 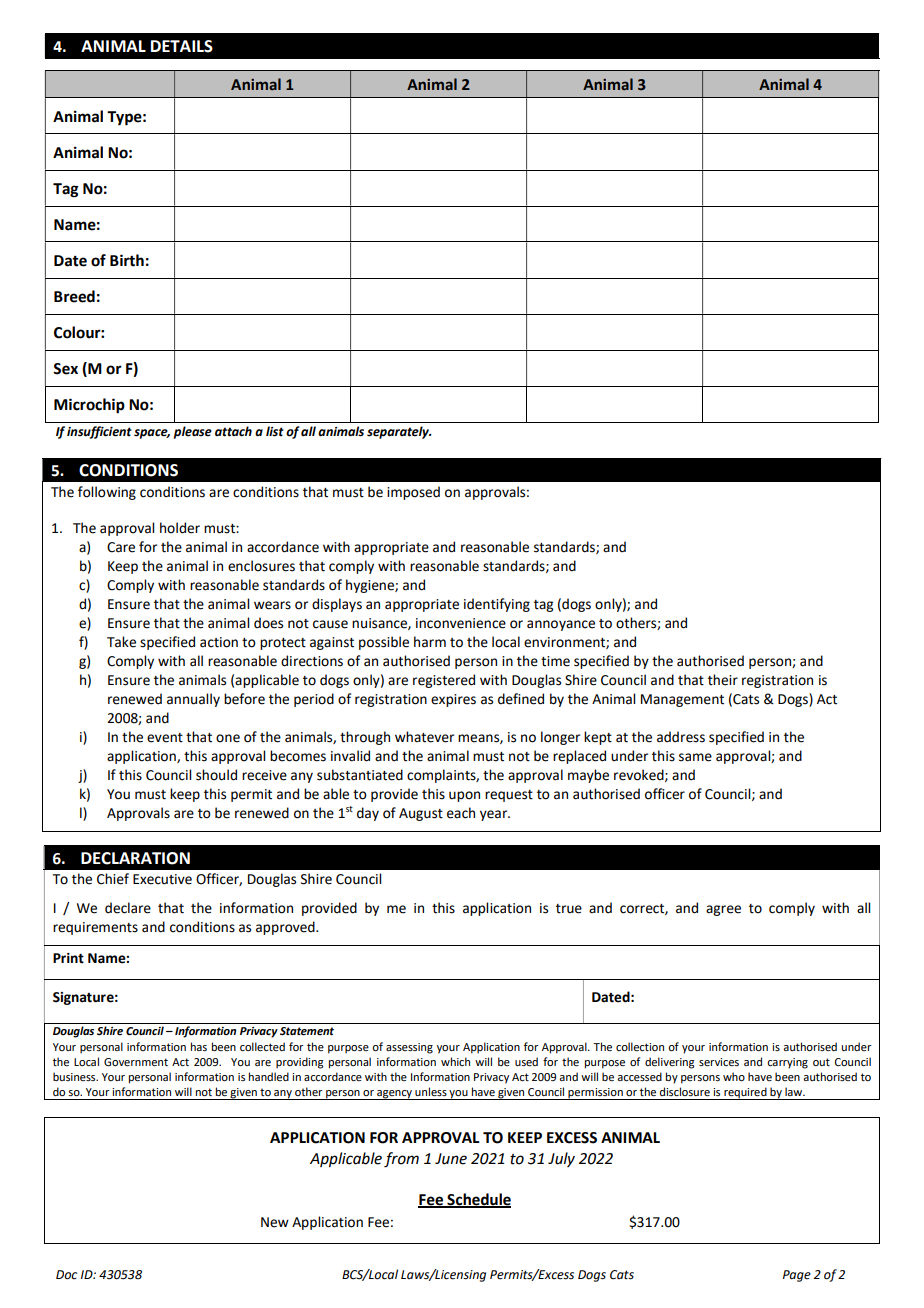 I want to click on separately, so click(x=399, y=432).
